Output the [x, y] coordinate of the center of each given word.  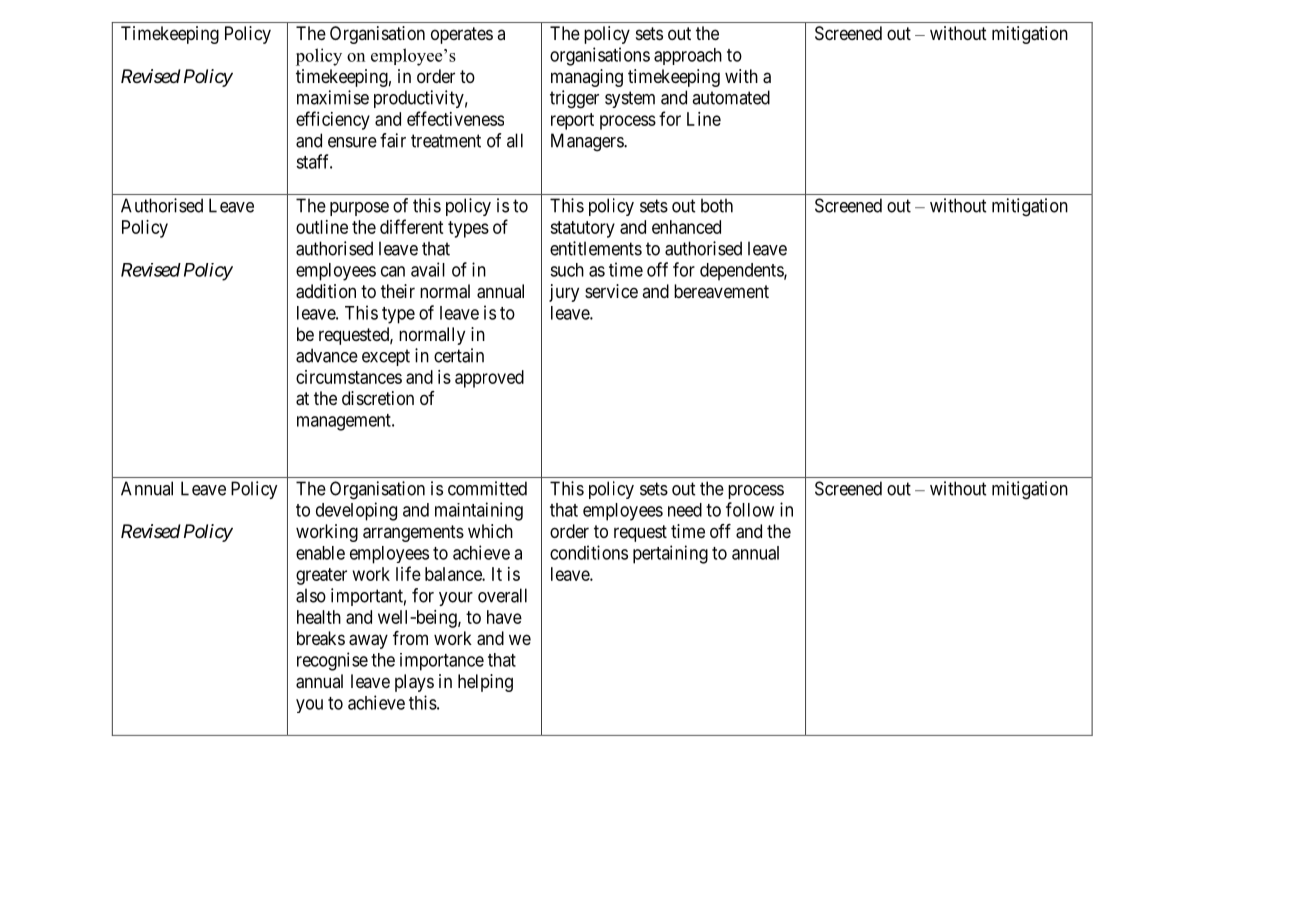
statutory [582, 229]
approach [688, 56]
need [685, 510]
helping [485, 683]
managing [587, 78]
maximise [333, 97]
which [490, 531]
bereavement [721, 291]
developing [356, 511]
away [368, 641]
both [717, 205]
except [386, 357]
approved [489, 379]
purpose [359, 209]
